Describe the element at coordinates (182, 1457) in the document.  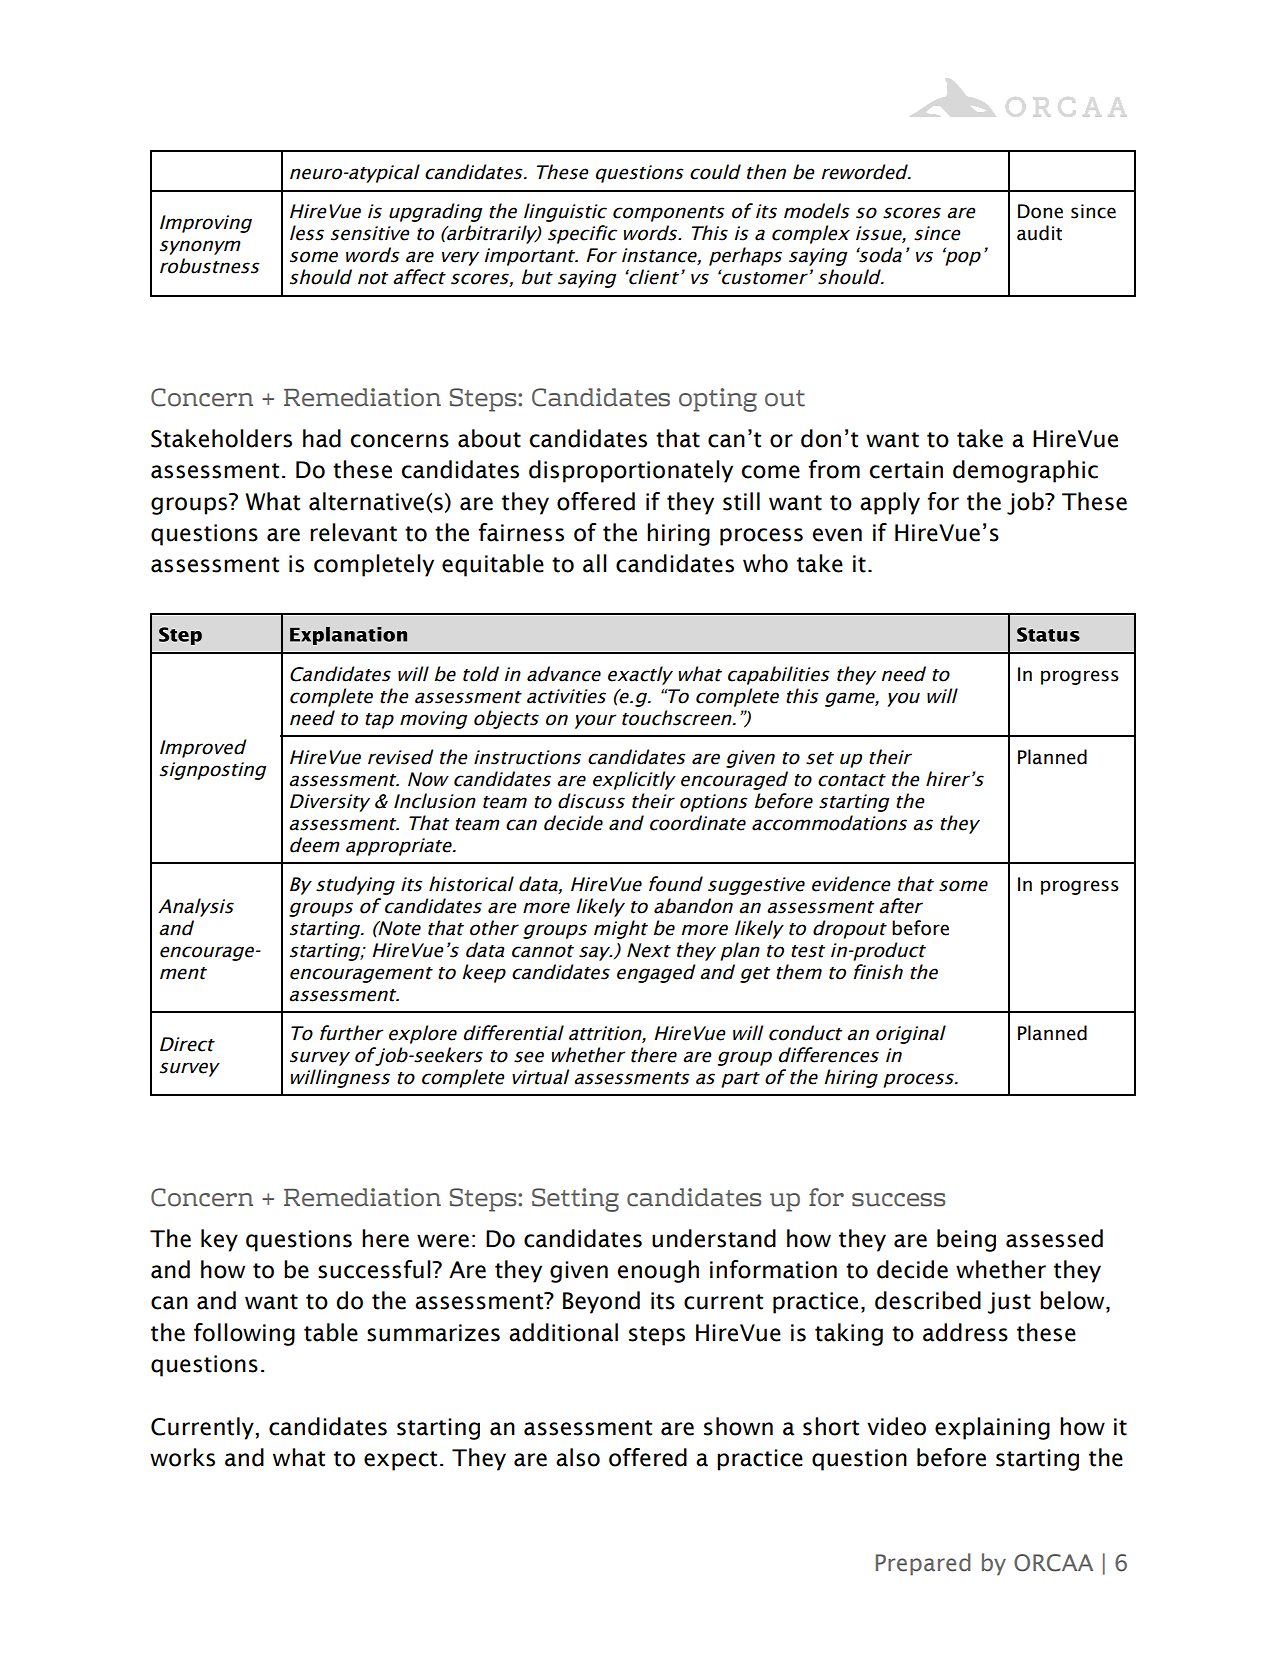
I see `works` at that location.
